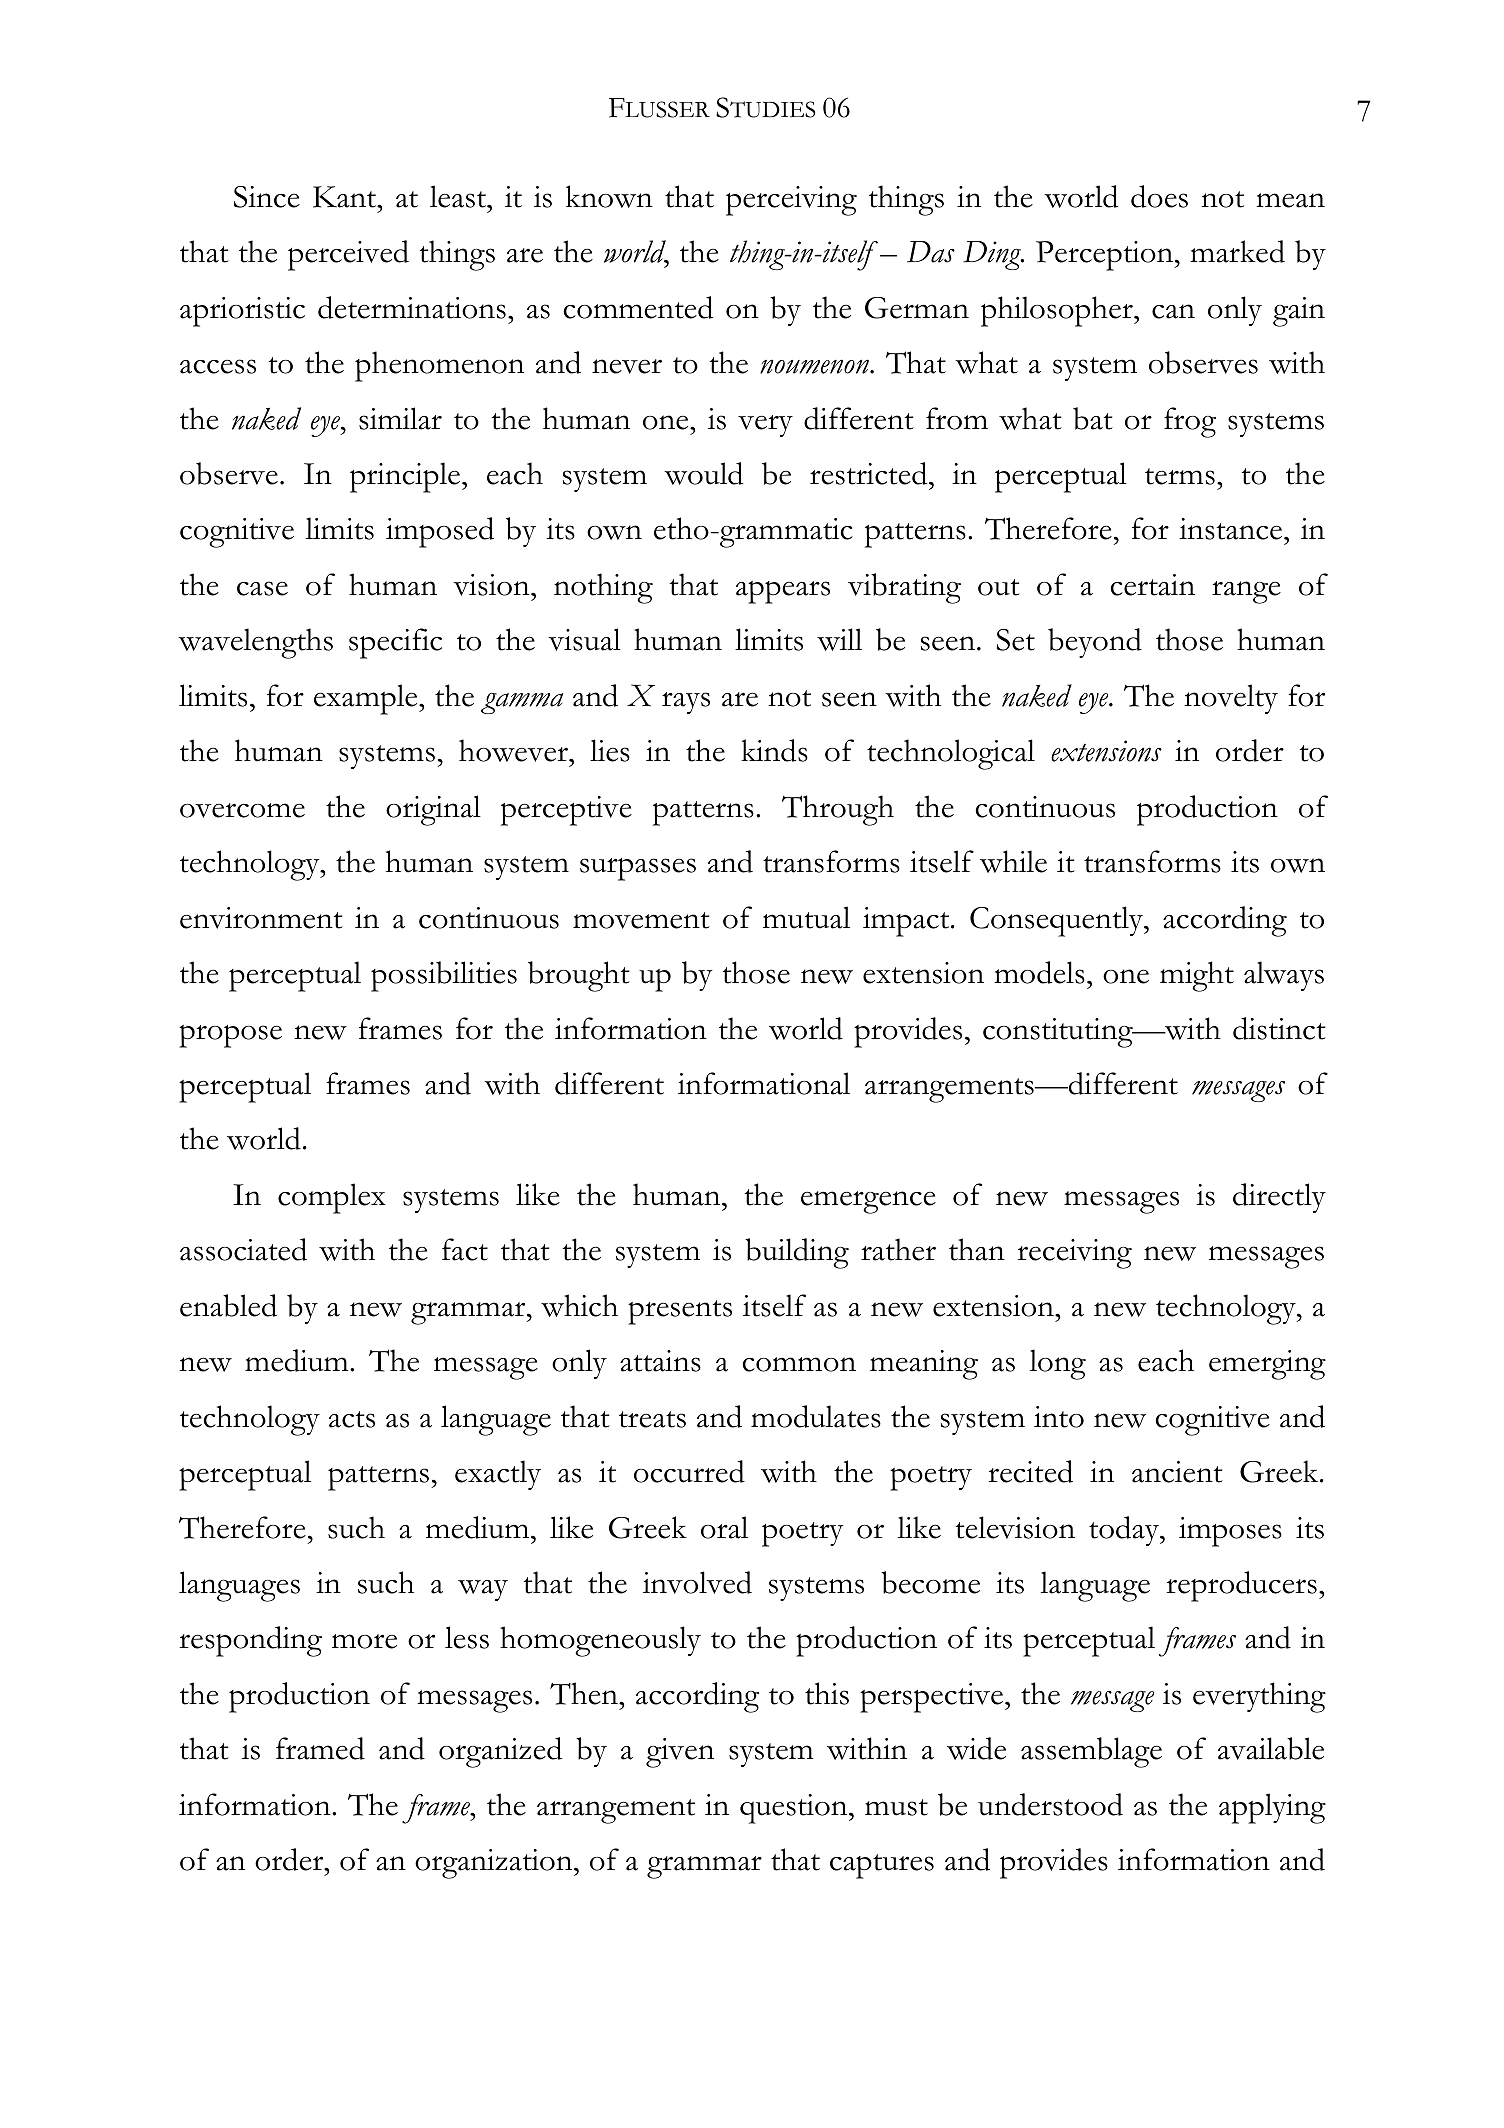 The width and height of the document is (1504, 2128). Describe the element at coordinates (1152, 585) in the document. I see `certain` at that location.
